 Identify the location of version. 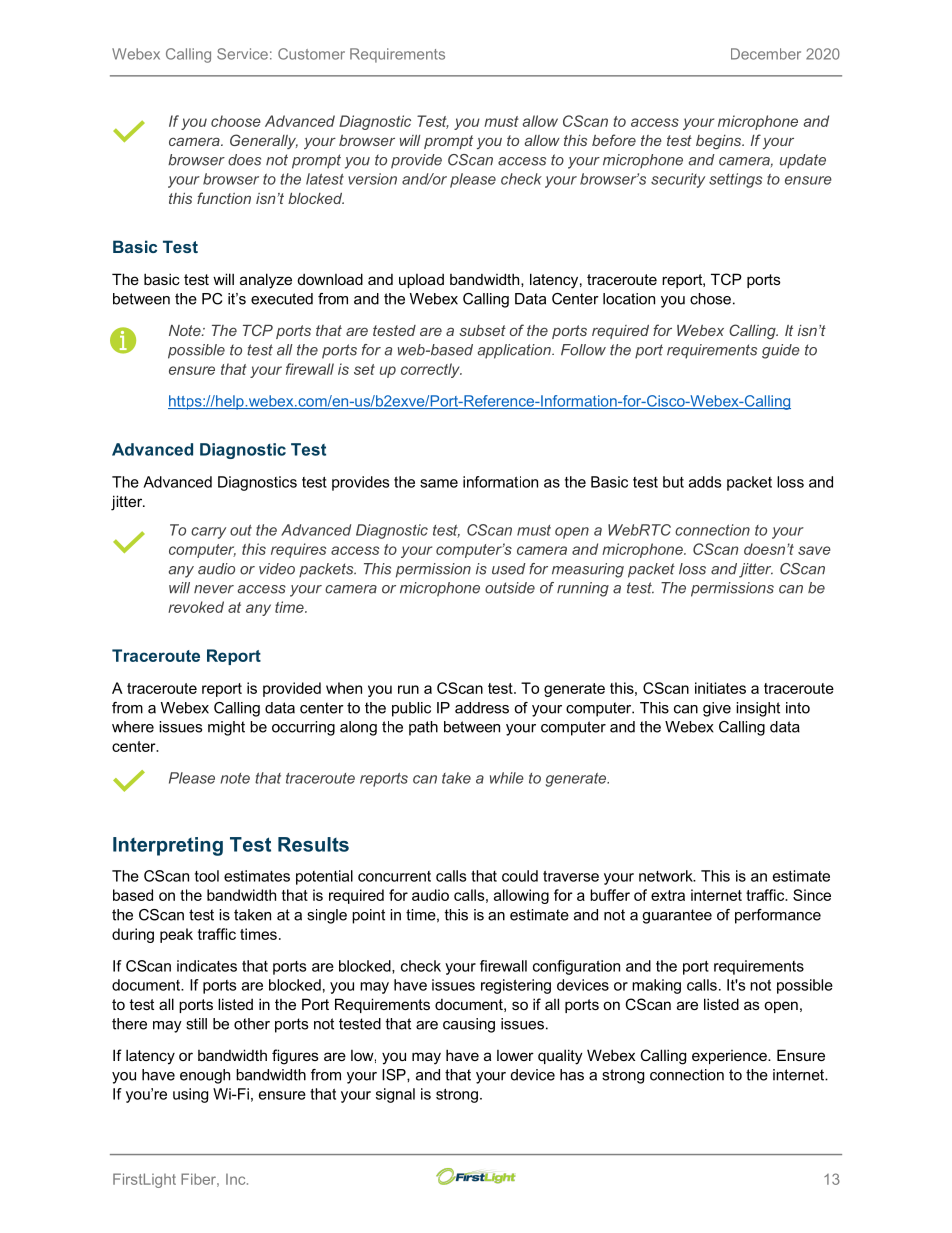
(372, 179).
